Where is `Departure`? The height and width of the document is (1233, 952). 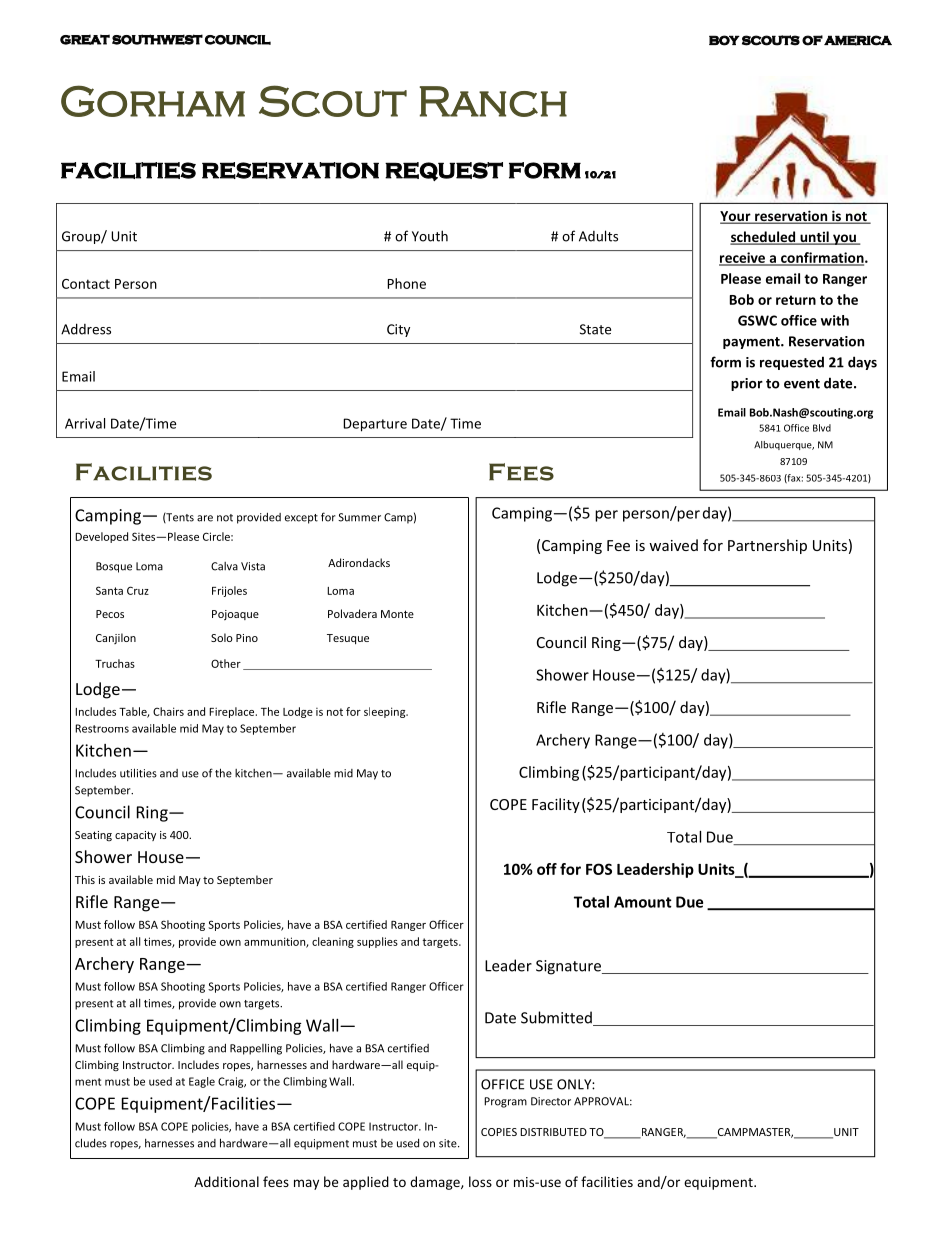
Departure is located at coordinates (375, 425).
